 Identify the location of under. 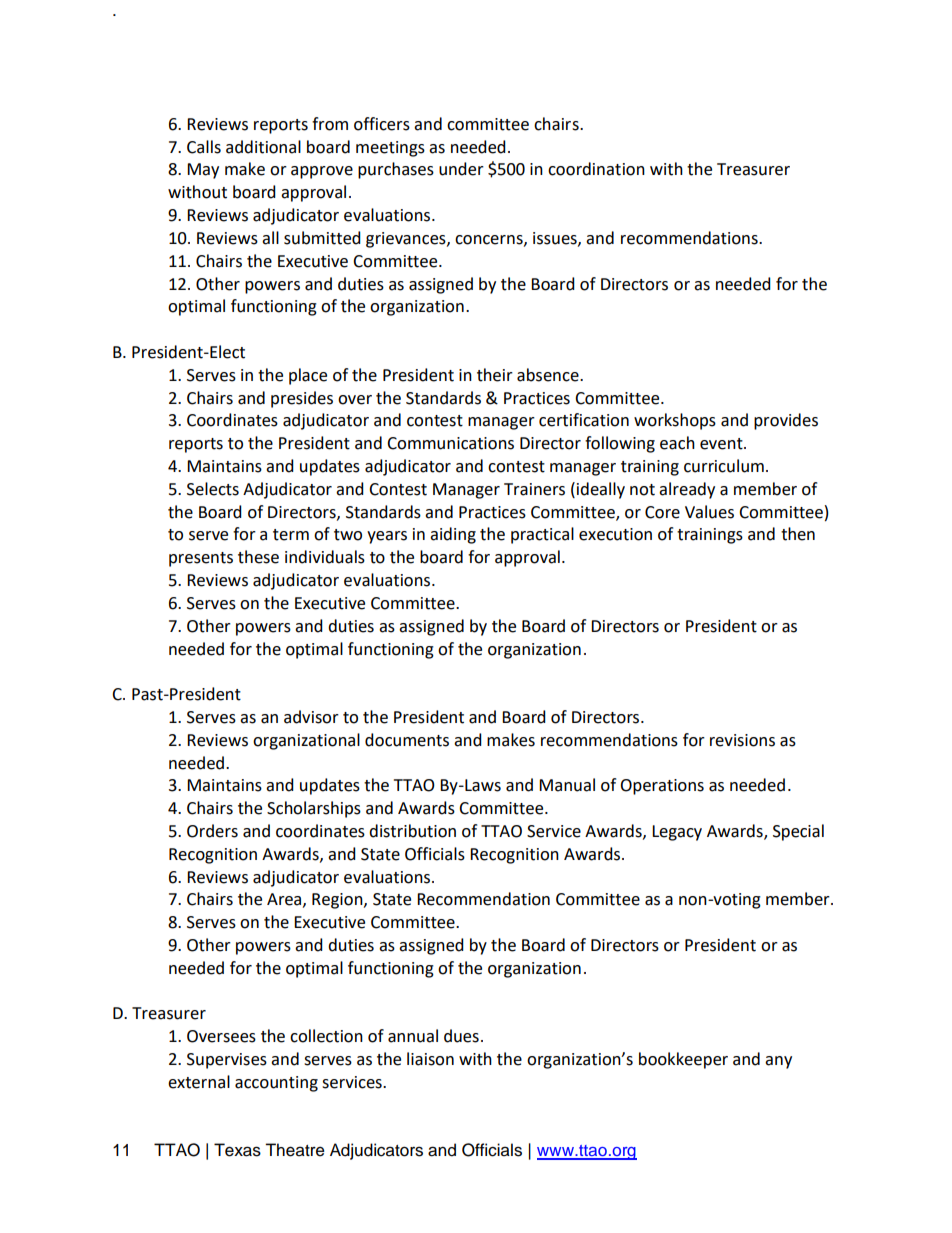
(461, 169).
